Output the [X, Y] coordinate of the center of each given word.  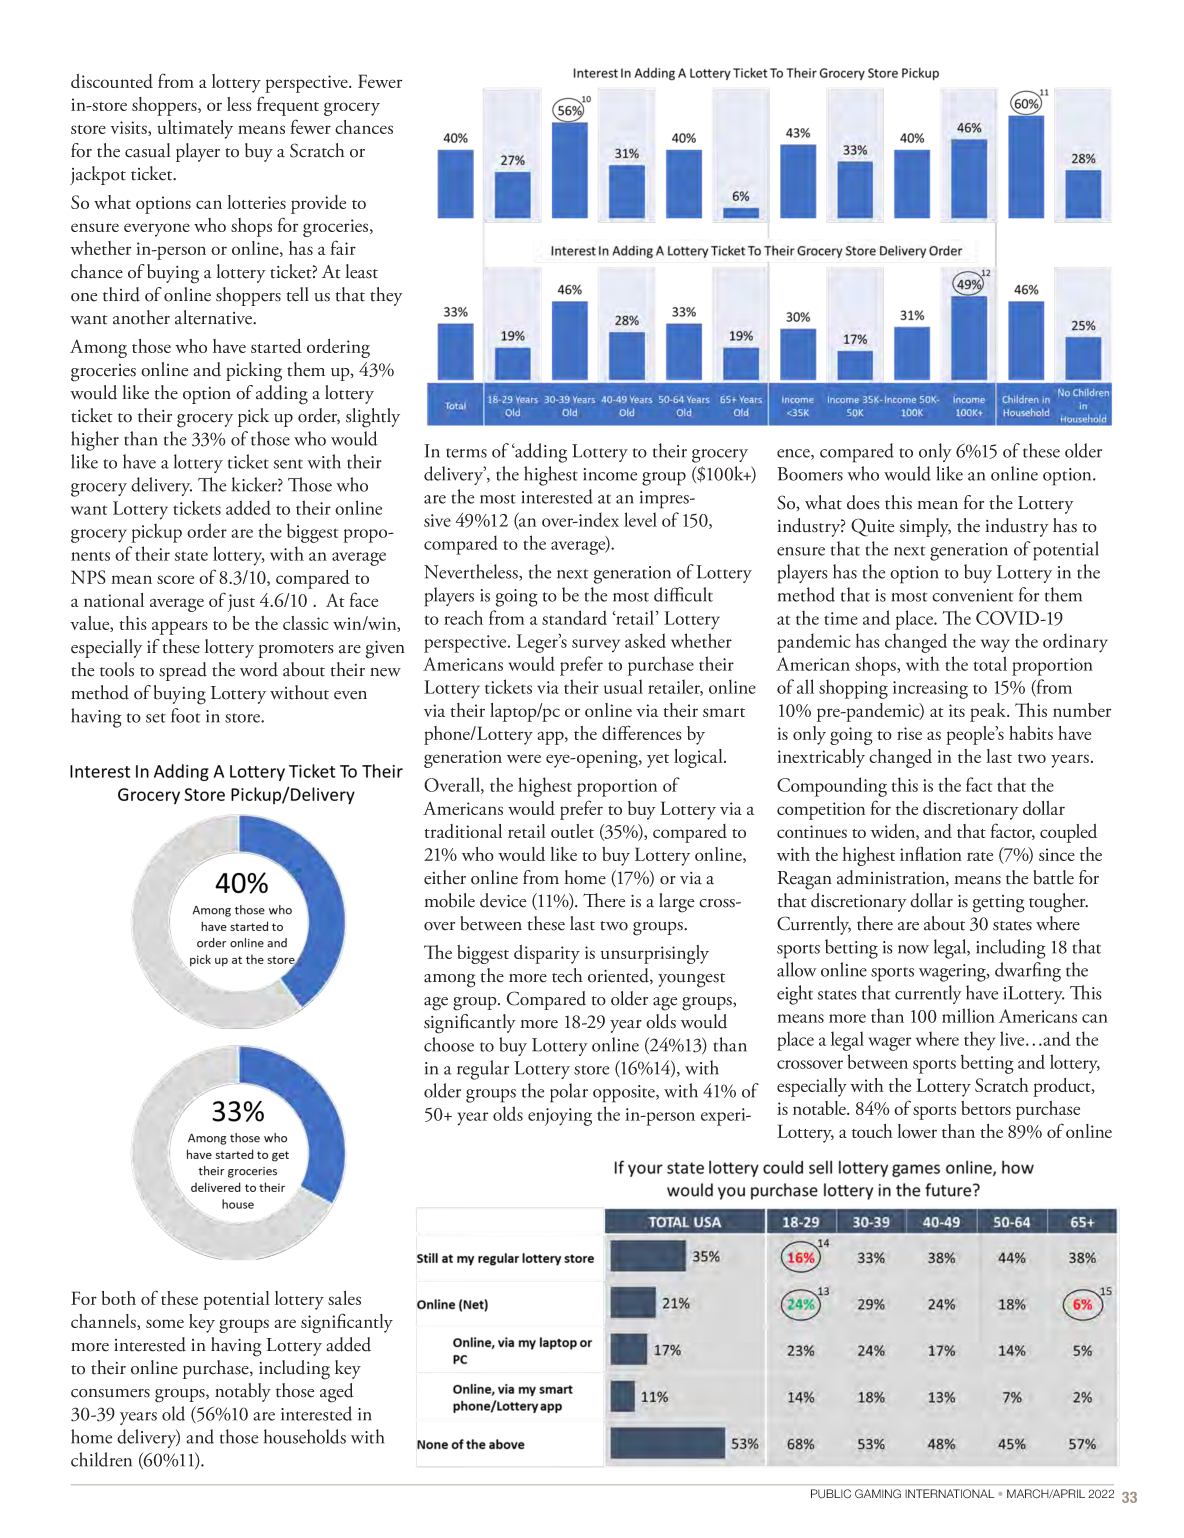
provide [318, 204]
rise [909, 733]
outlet [572, 831]
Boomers [810, 474]
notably [243, 1392]
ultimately [195, 129]
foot [185, 715]
